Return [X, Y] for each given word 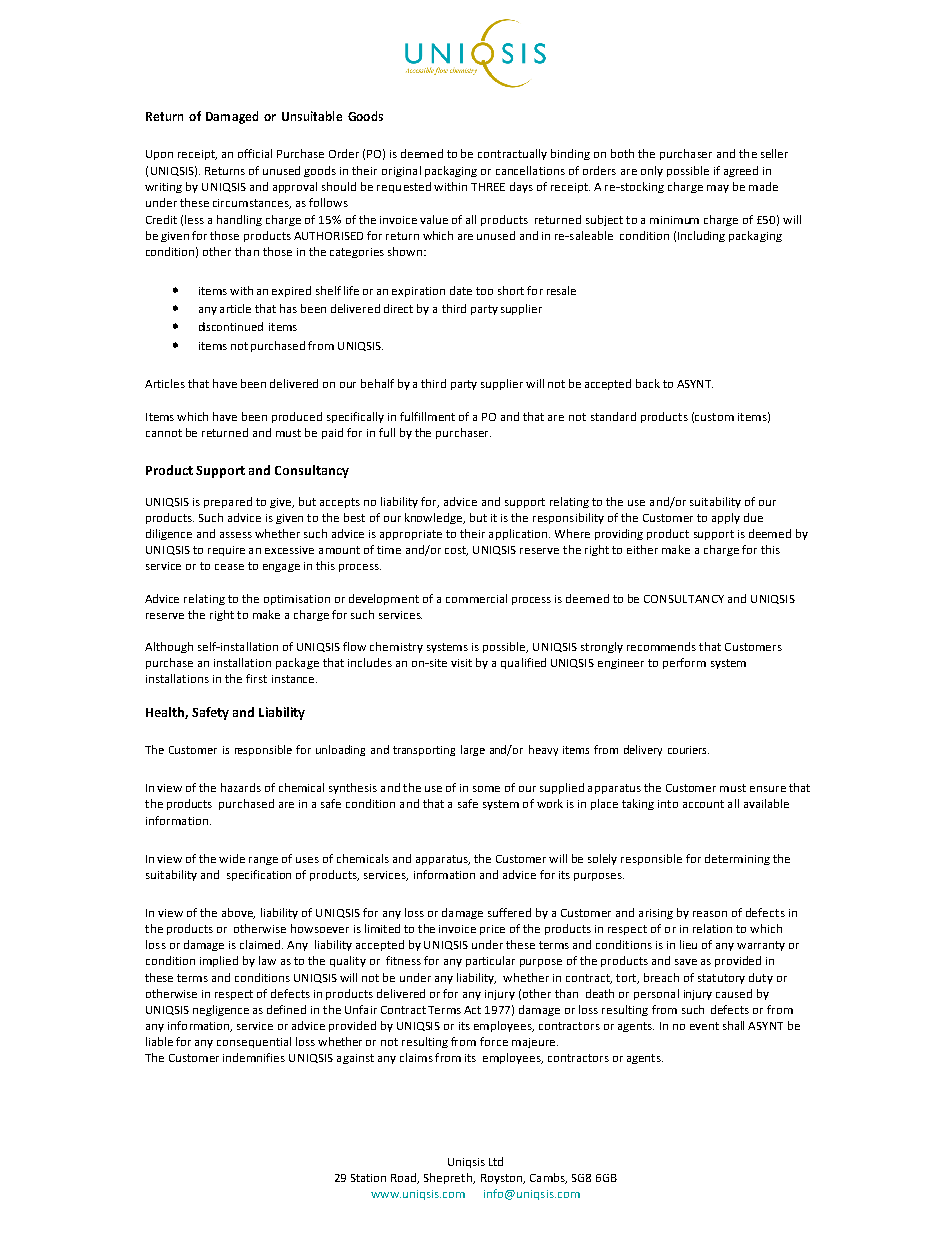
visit [461, 663]
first [256, 678]
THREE [488, 187]
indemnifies [254, 1057]
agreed [741, 171]
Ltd [496, 1161]
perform [684, 663]
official [255, 153]
